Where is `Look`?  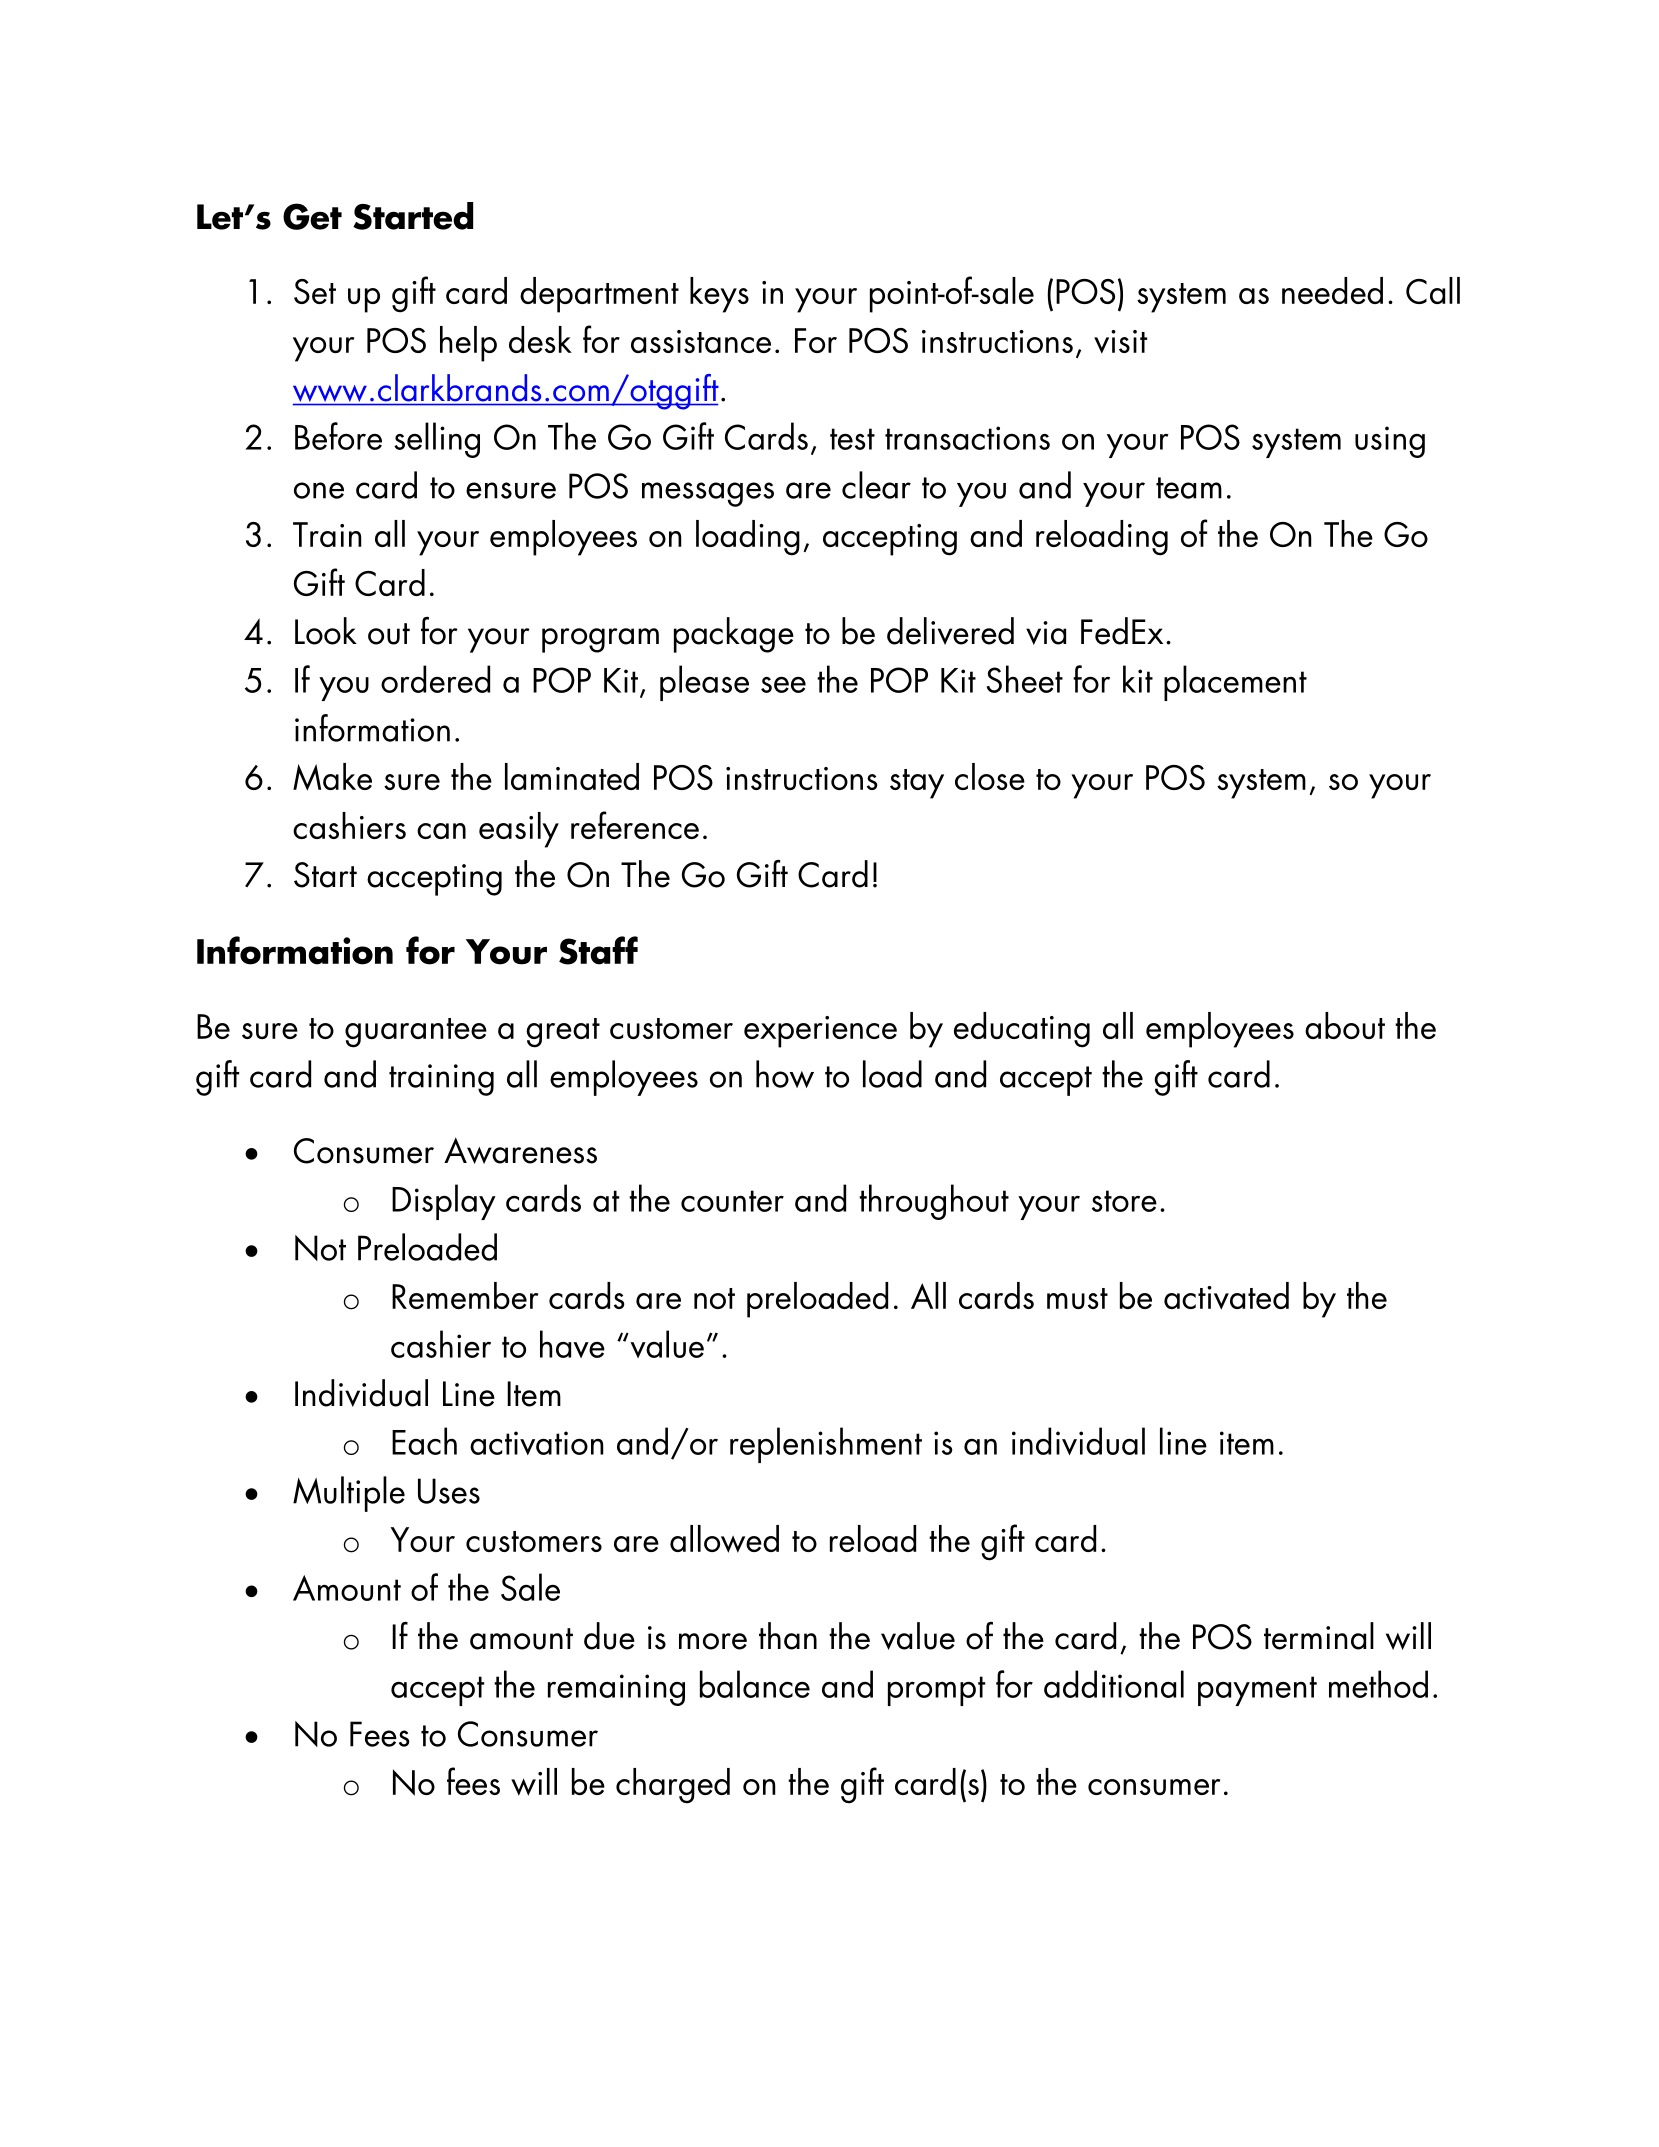
Look is located at coordinates (326, 631).
